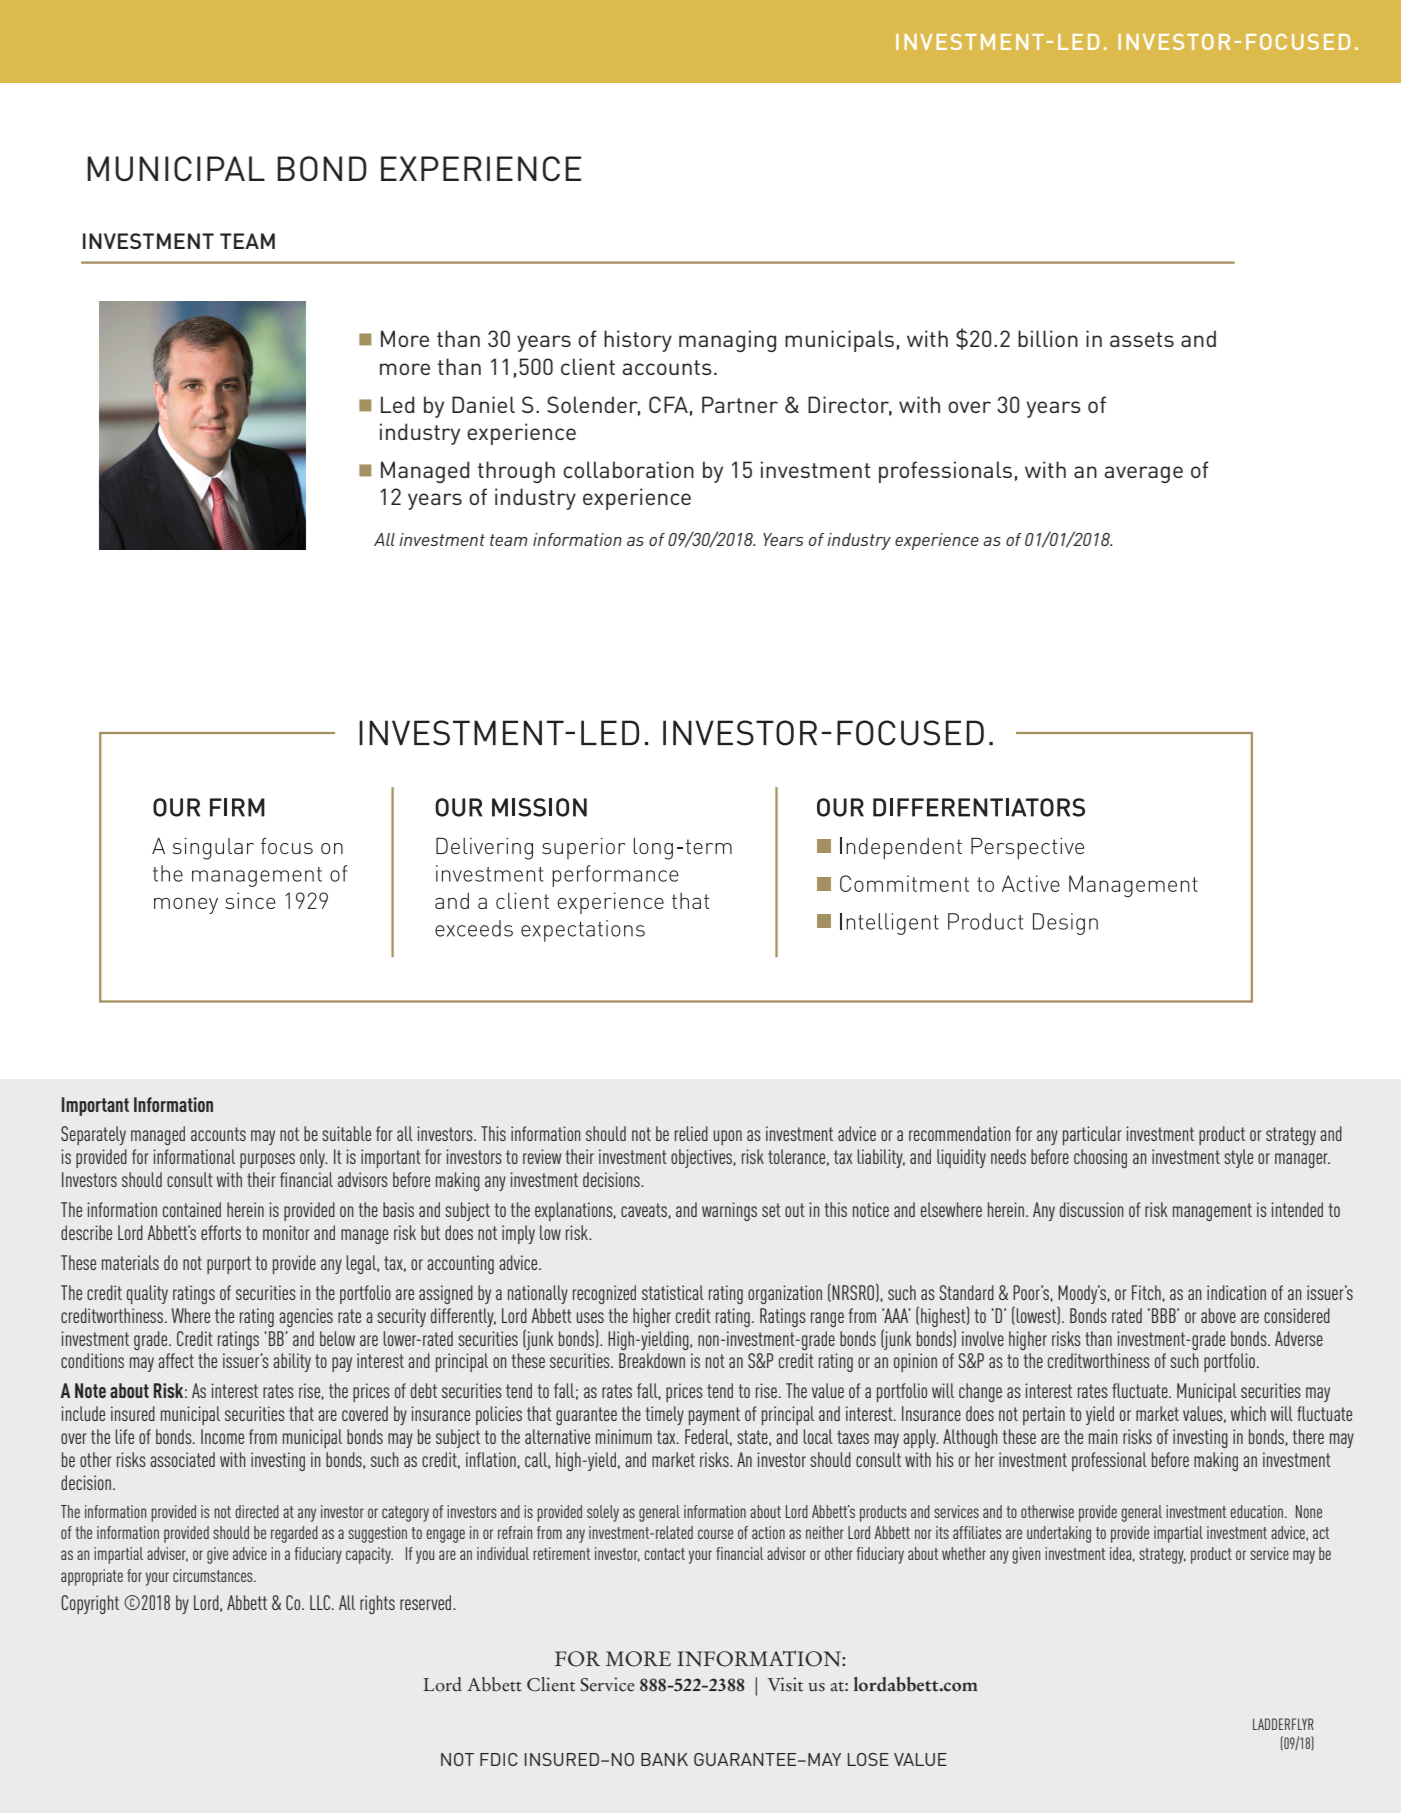 The image size is (1401, 1813). Describe the element at coordinates (483, 404) in the page. I see `Daniel` at that location.
